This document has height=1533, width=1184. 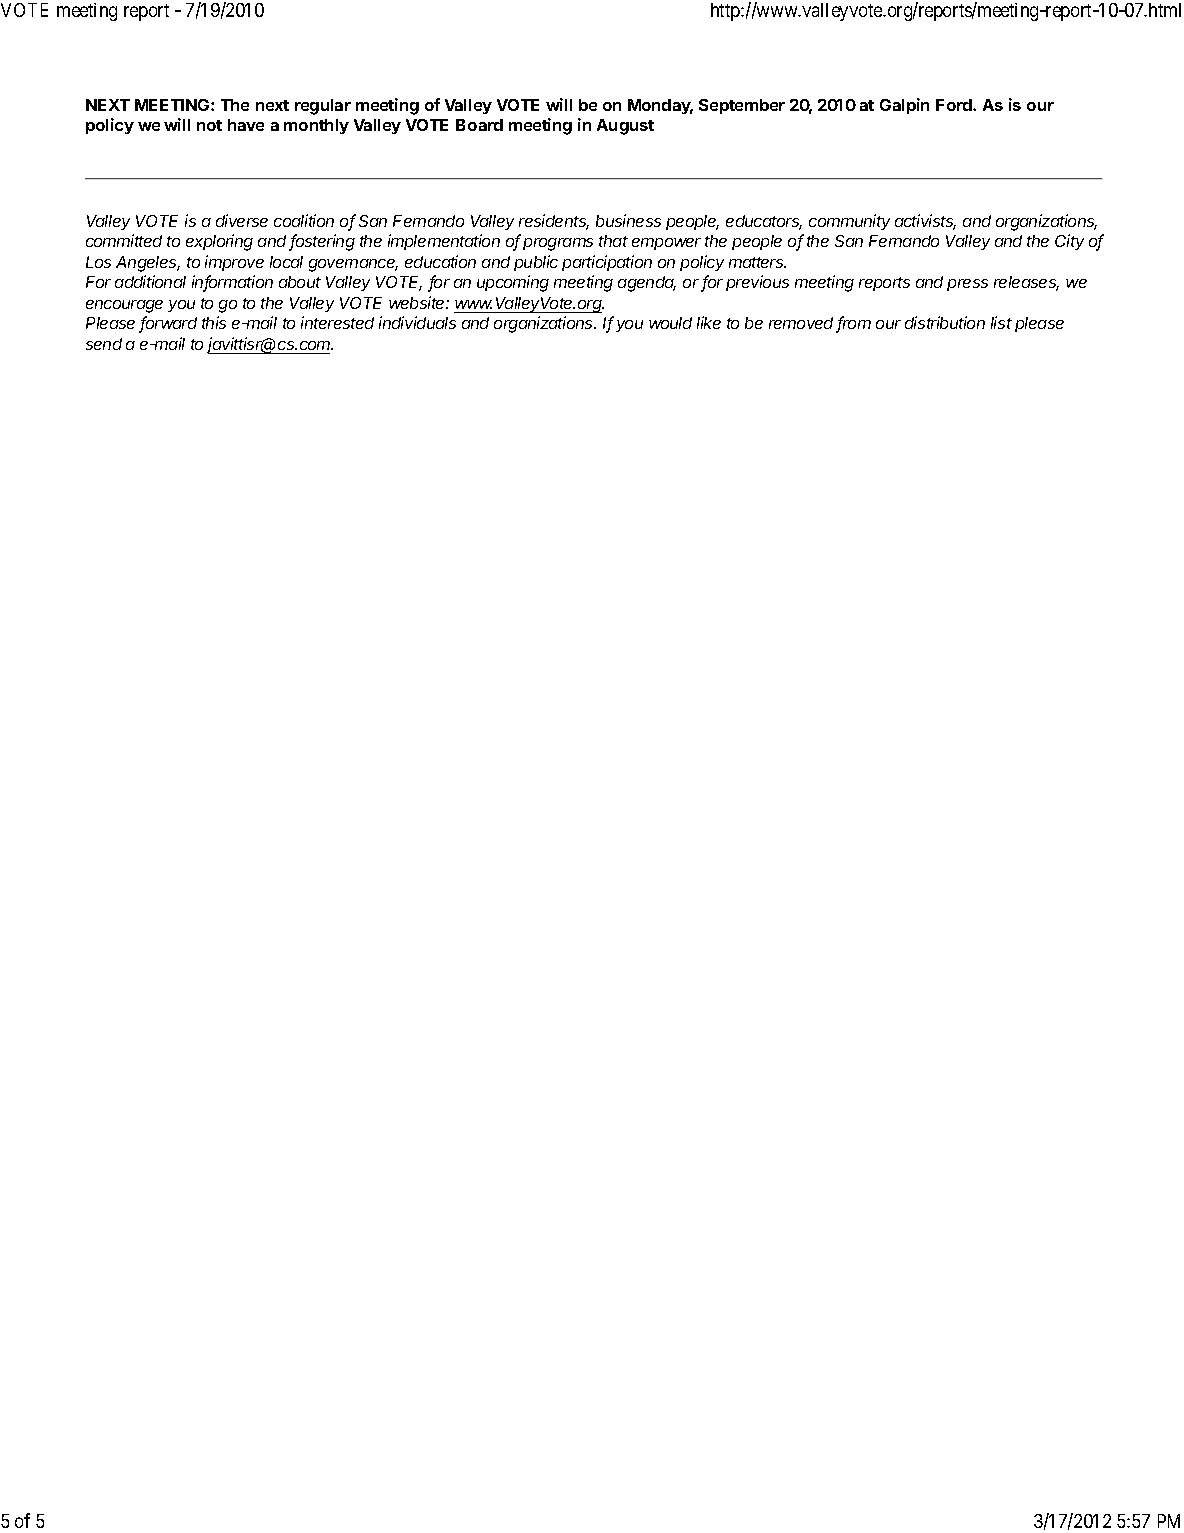 I want to click on not, so click(x=209, y=125).
